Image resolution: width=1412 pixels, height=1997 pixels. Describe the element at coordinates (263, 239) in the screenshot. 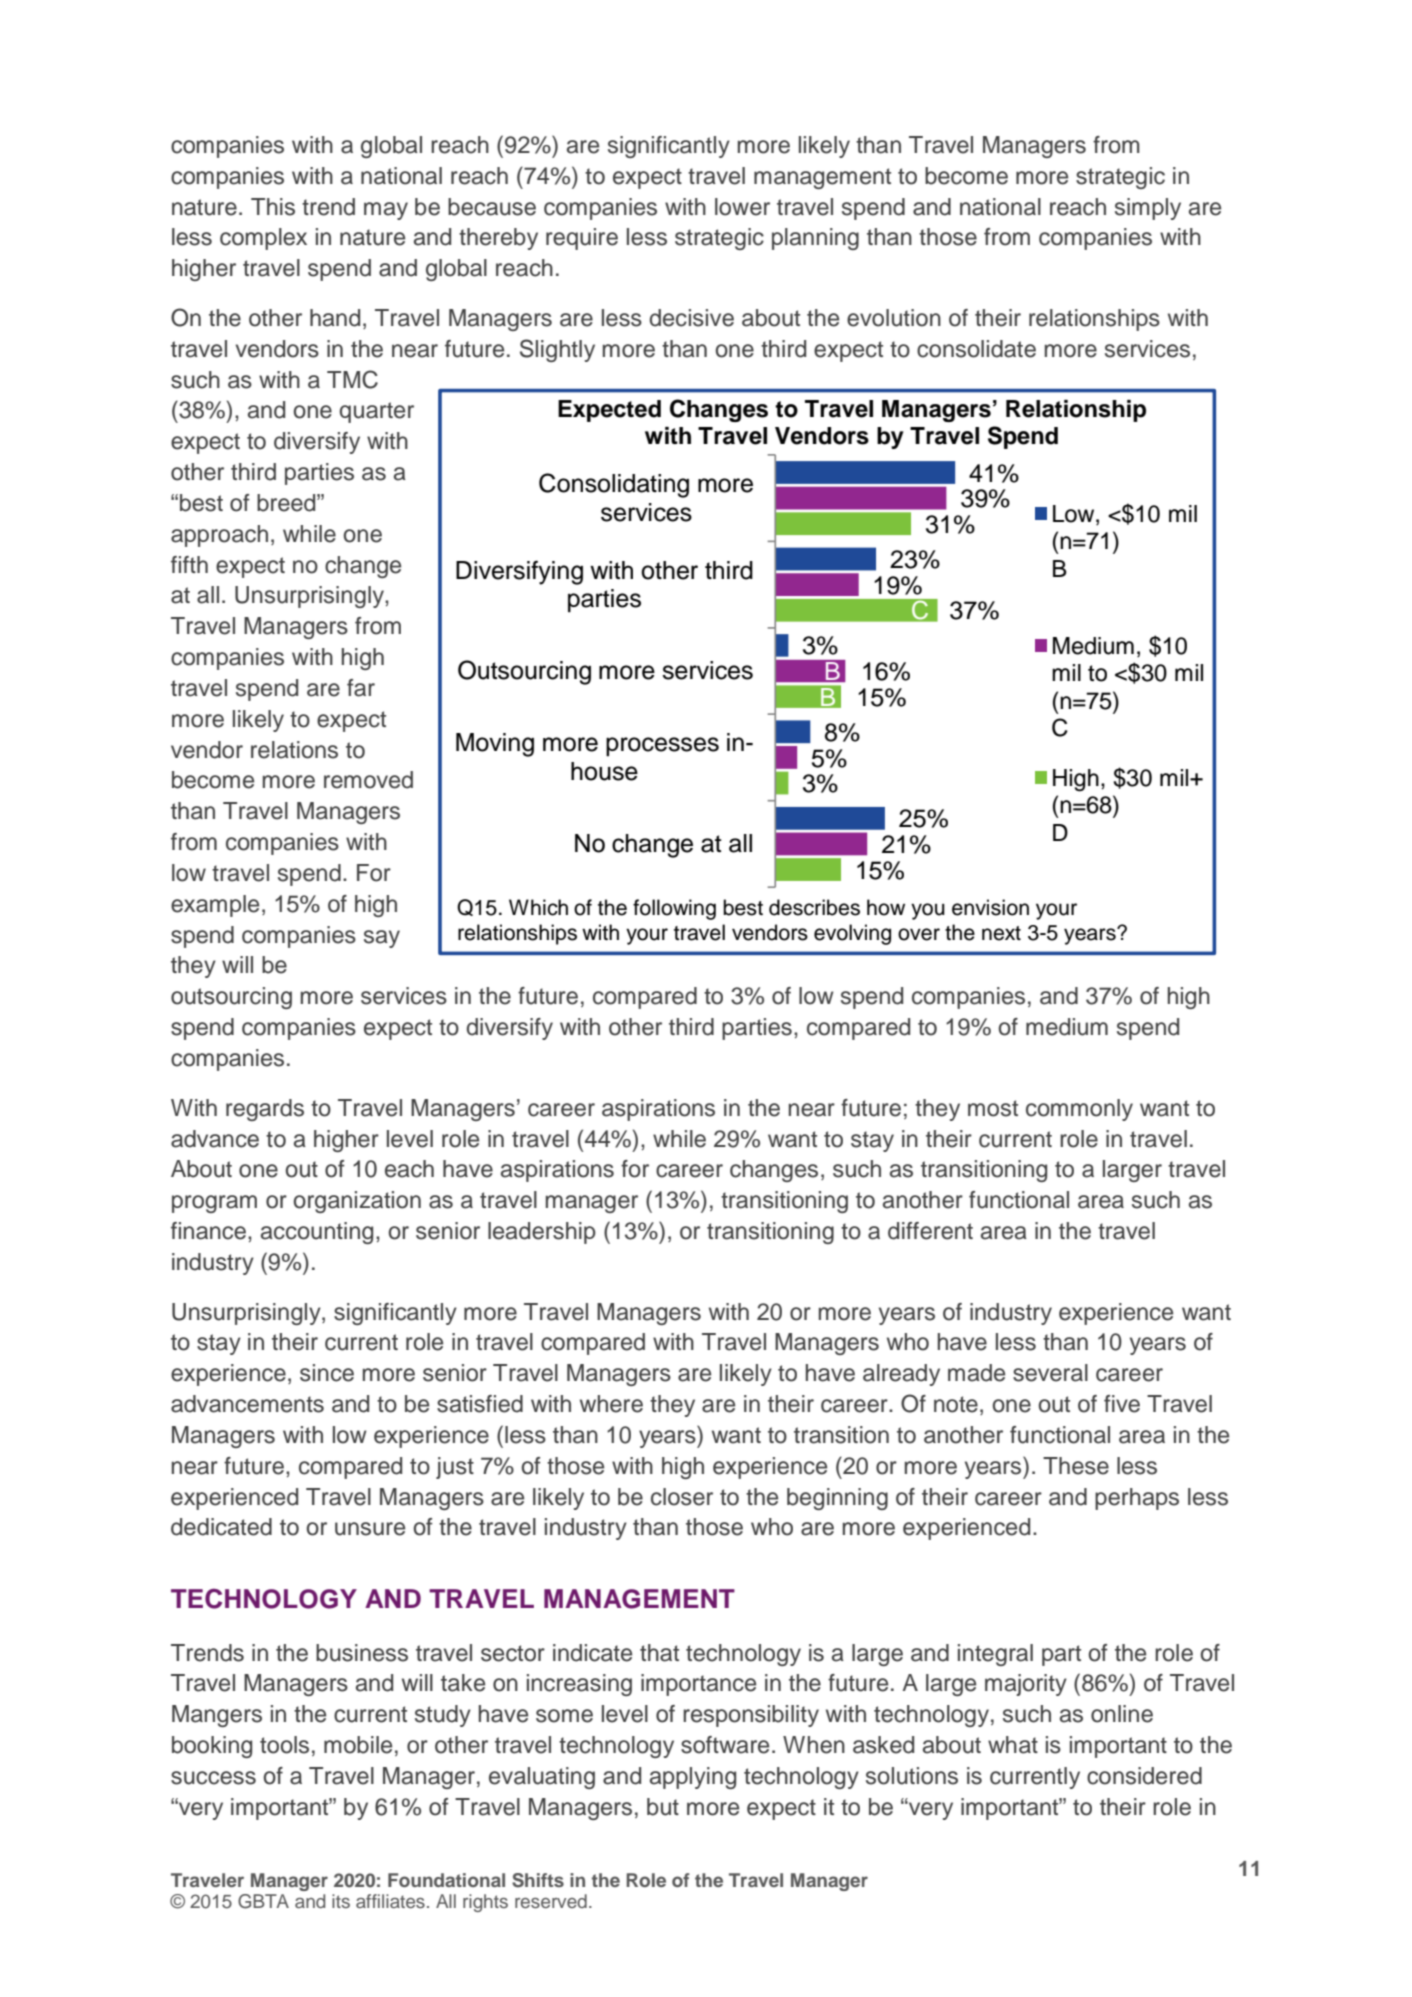

I see `complex` at that location.
